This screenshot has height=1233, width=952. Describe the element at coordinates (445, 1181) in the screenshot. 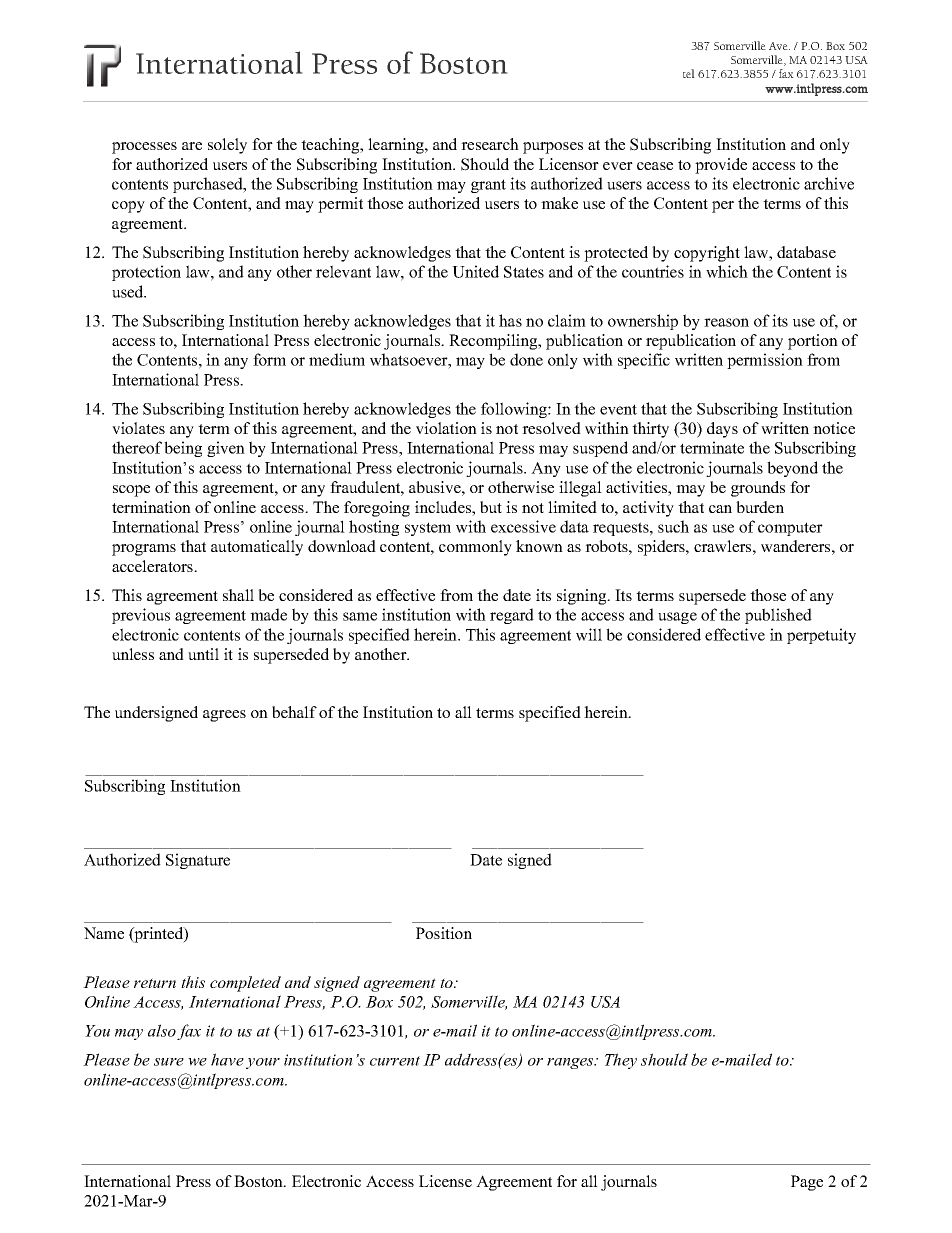

I see `License` at that location.
